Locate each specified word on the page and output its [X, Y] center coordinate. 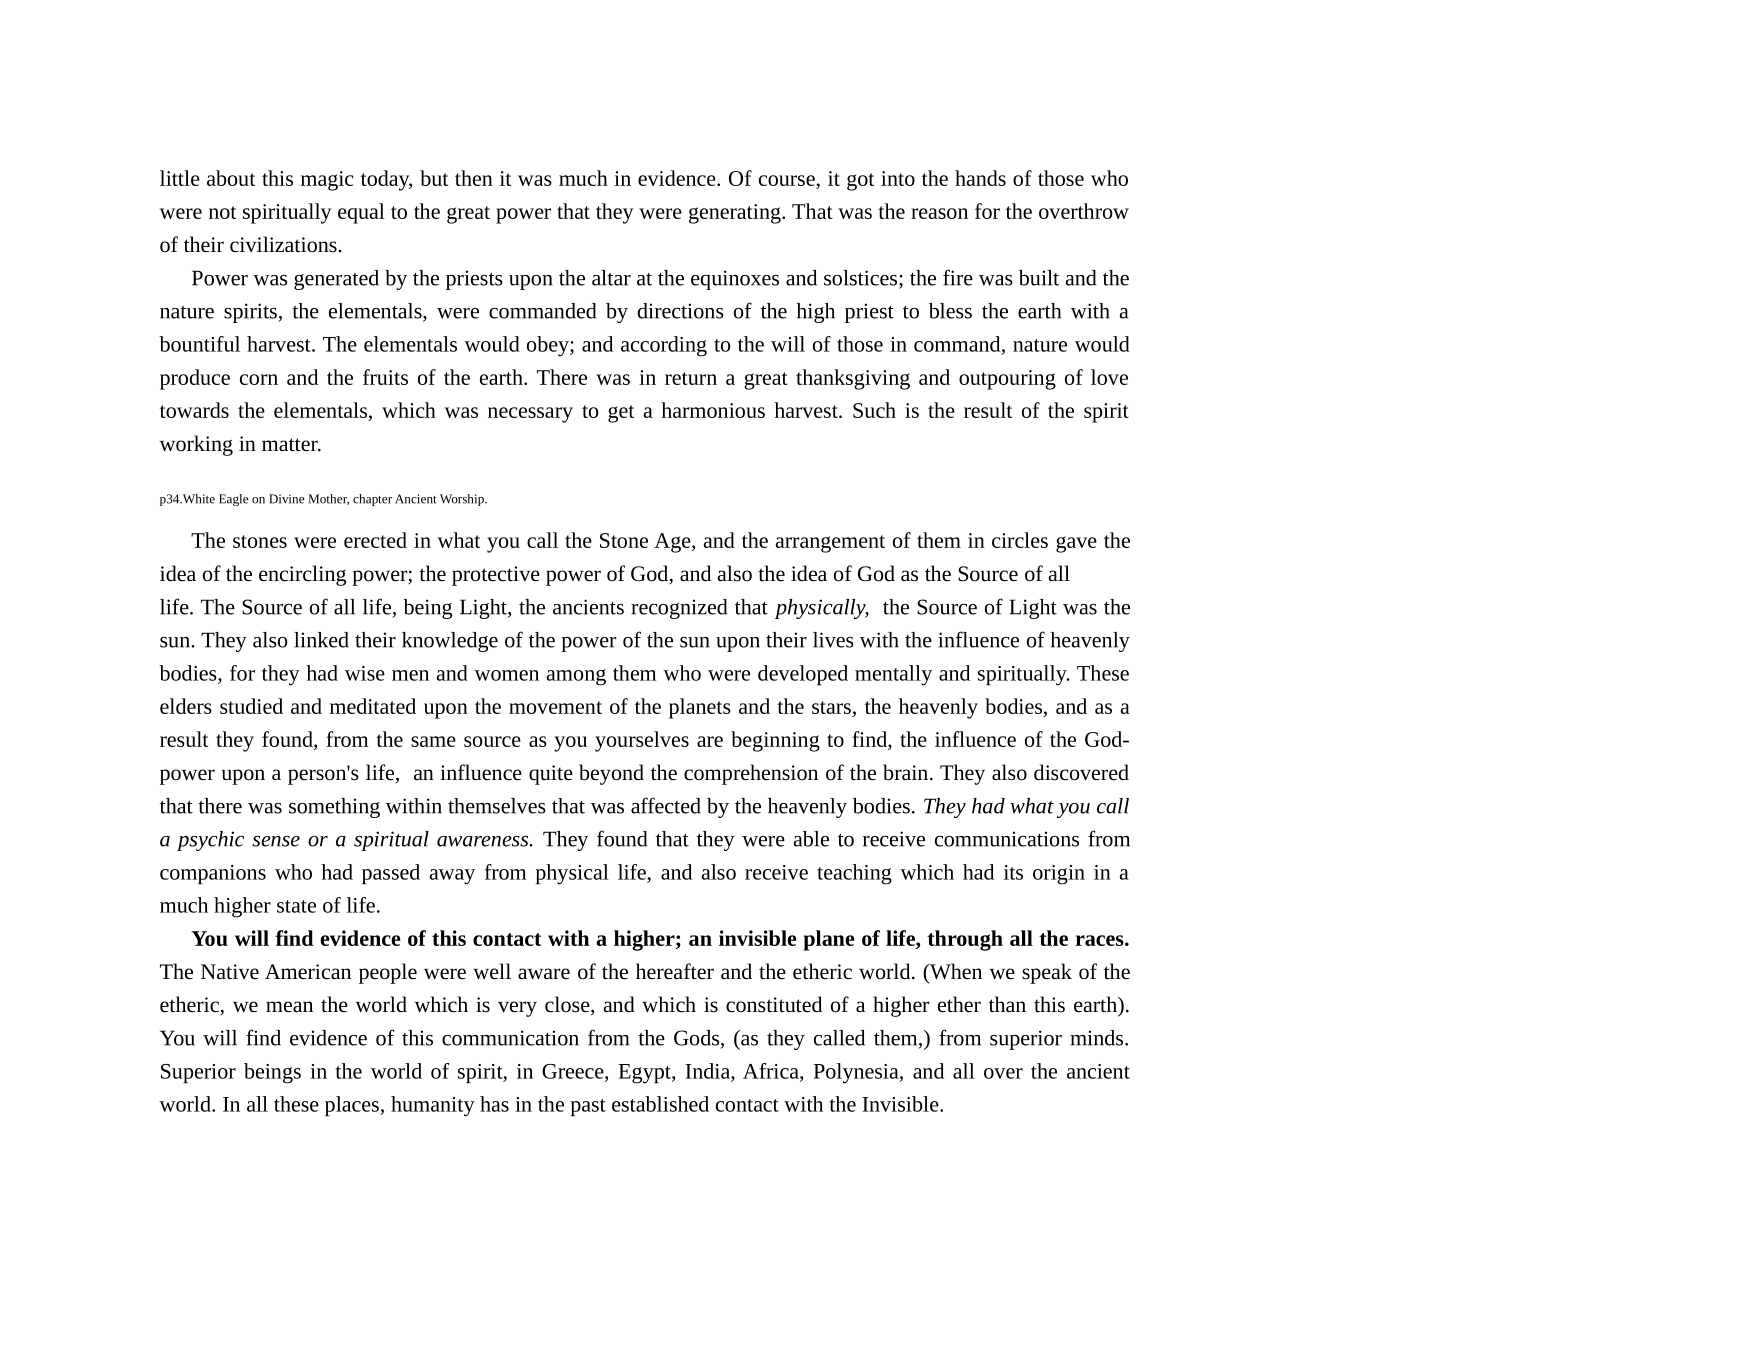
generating [736, 214]
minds [1098, 1038]
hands [980, 178]
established [660, 1104]
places [353, 1106]
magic [327, 181]
